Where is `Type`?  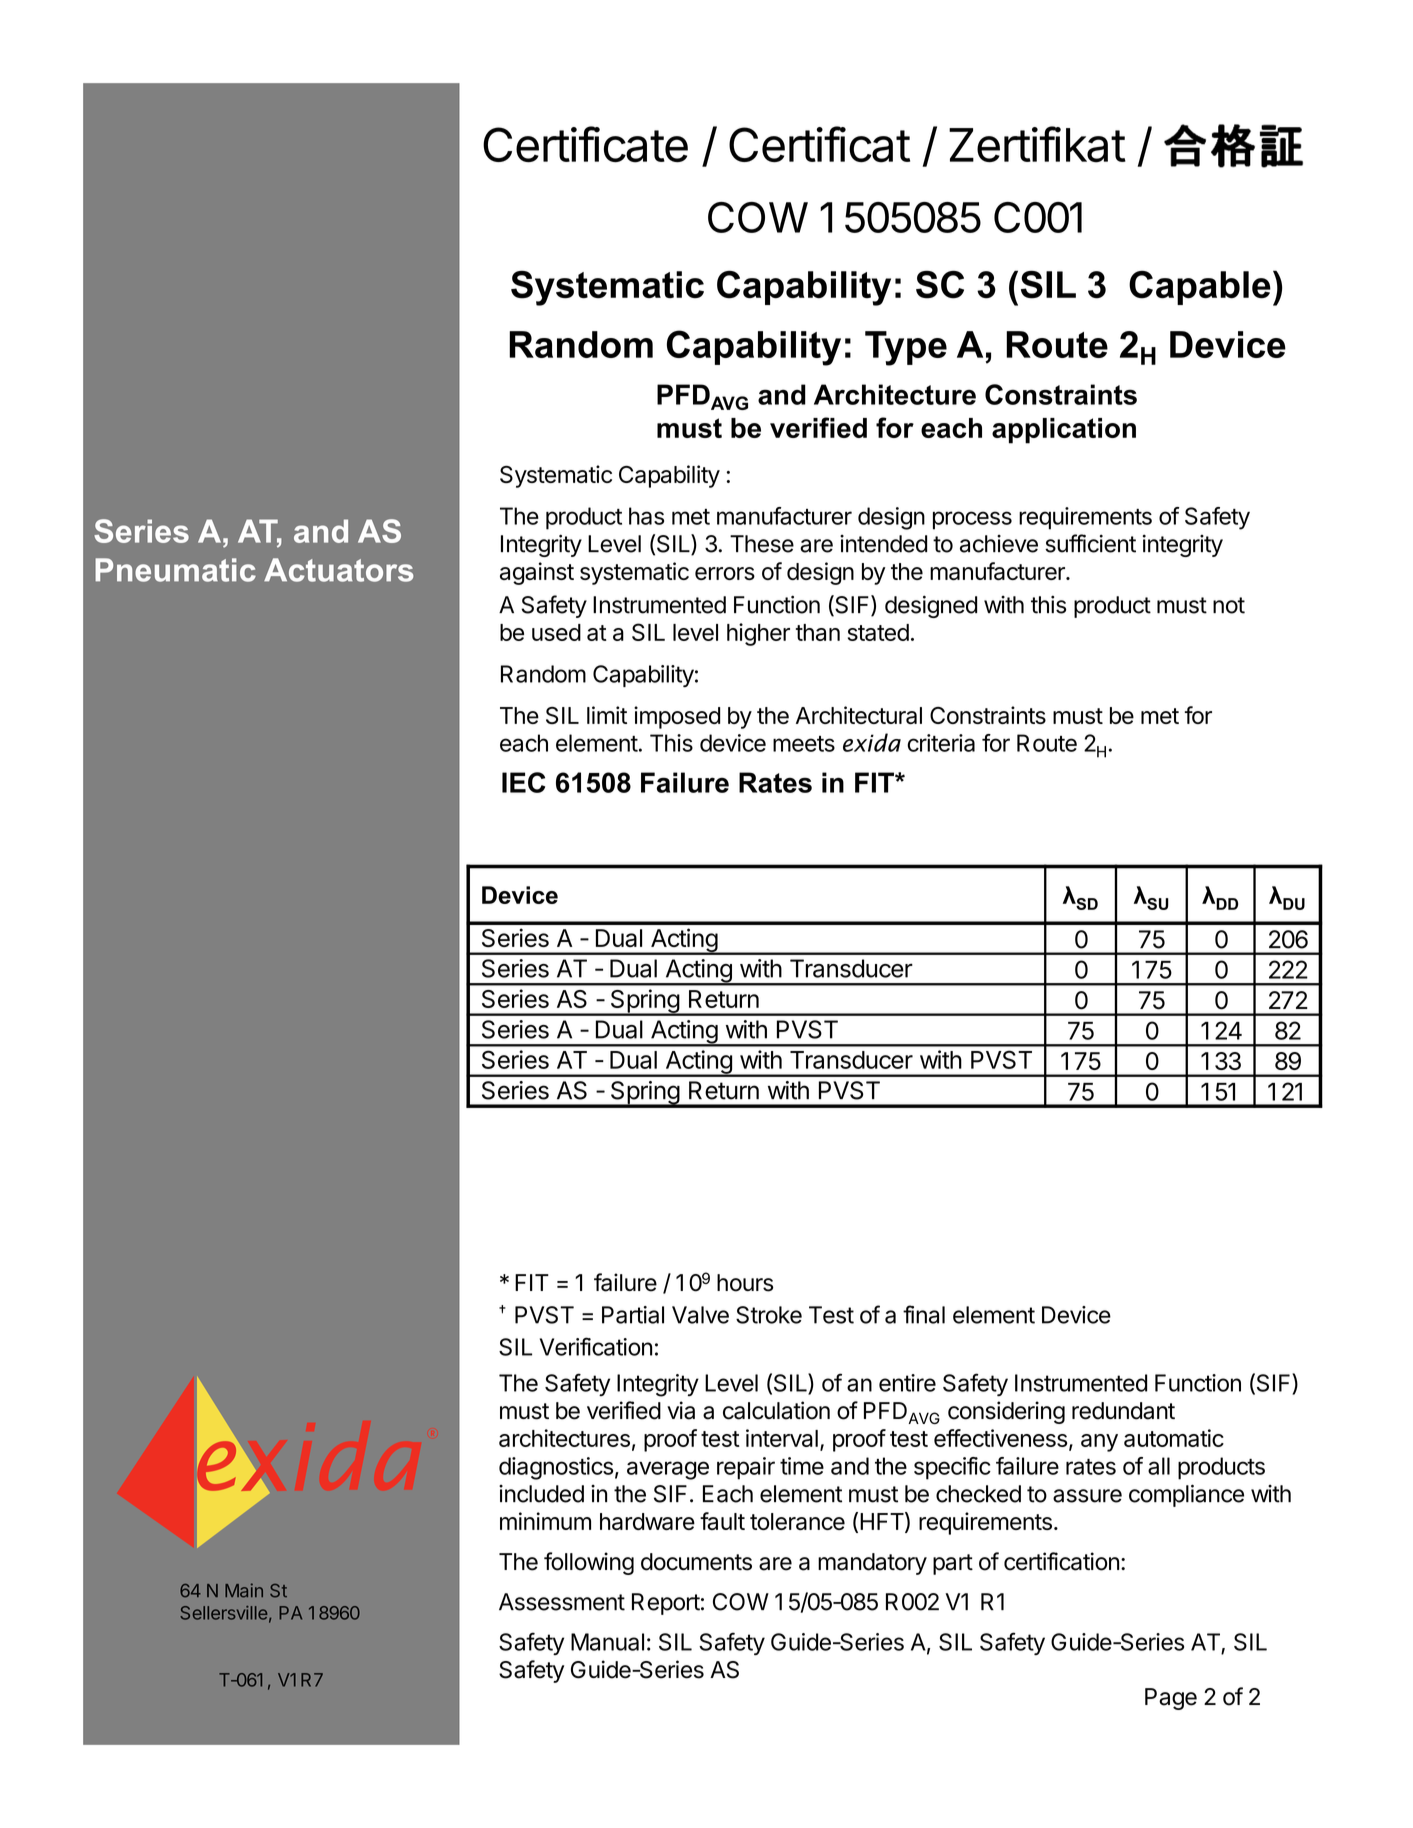
Type is located at coordinates (906, 348).
